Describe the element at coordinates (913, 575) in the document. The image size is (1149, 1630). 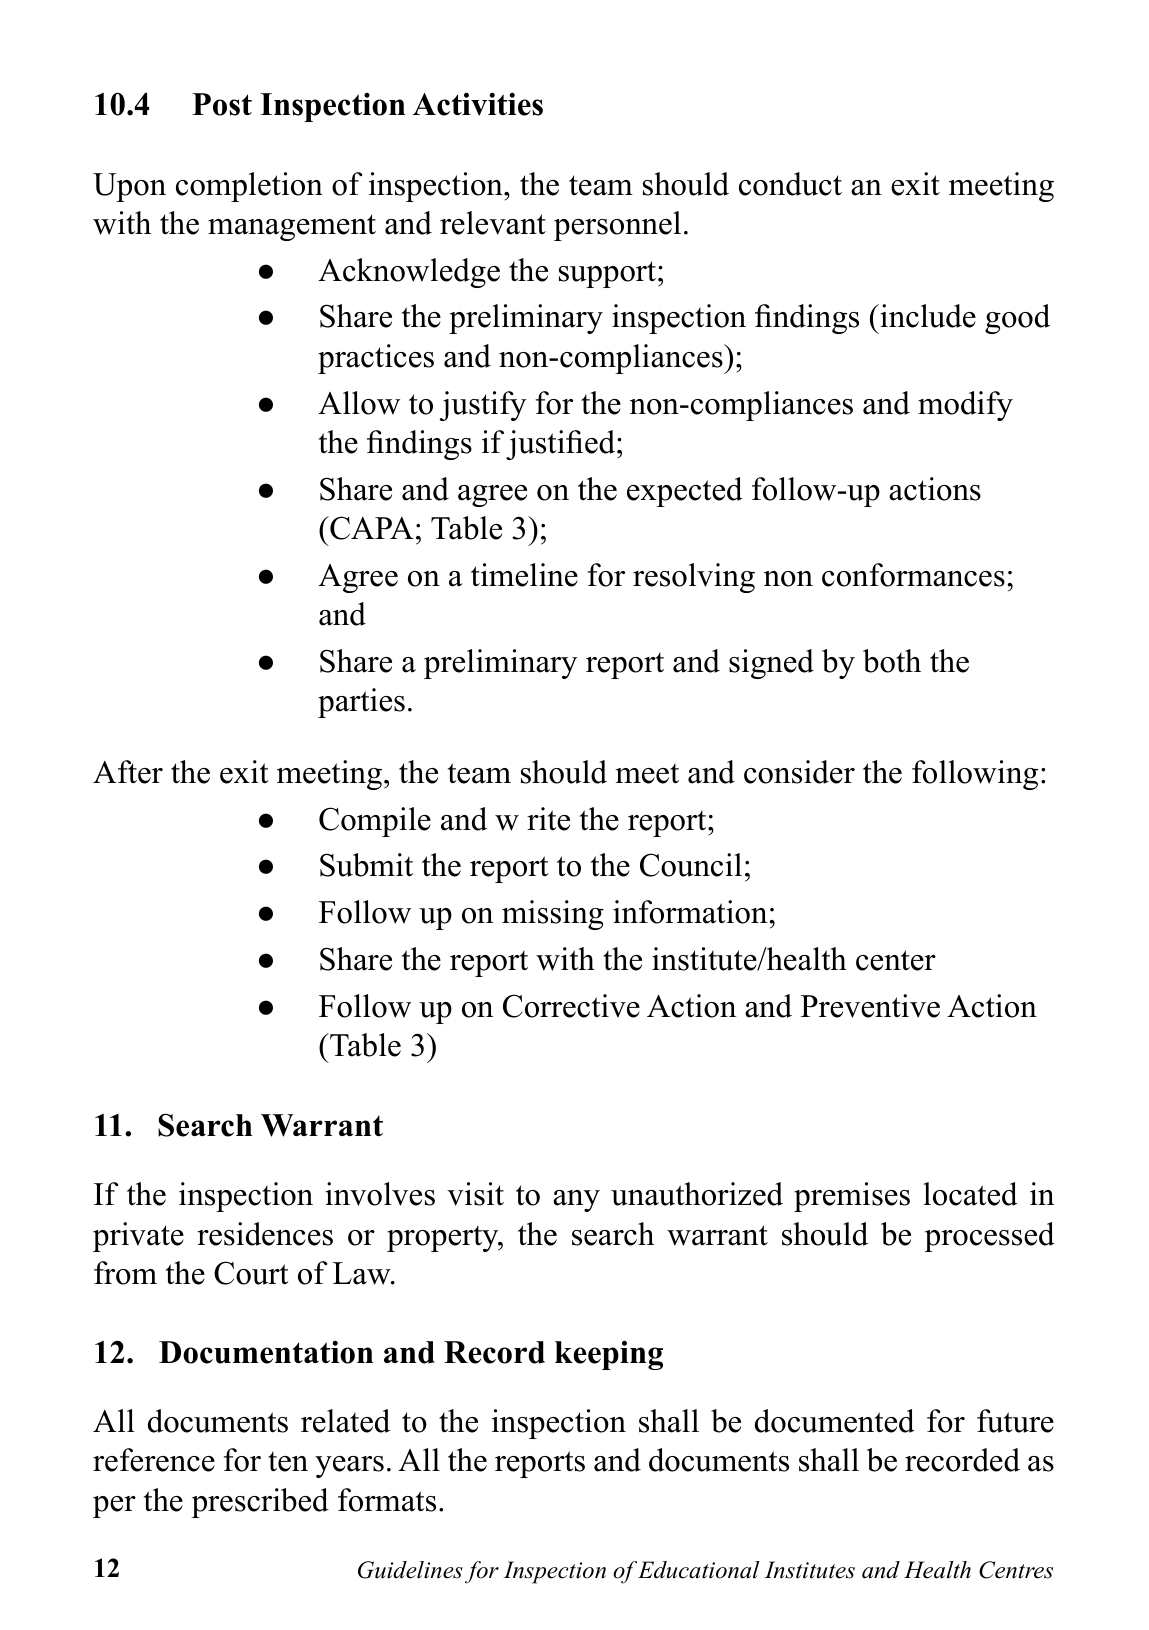
I see `conformances` at that location.
